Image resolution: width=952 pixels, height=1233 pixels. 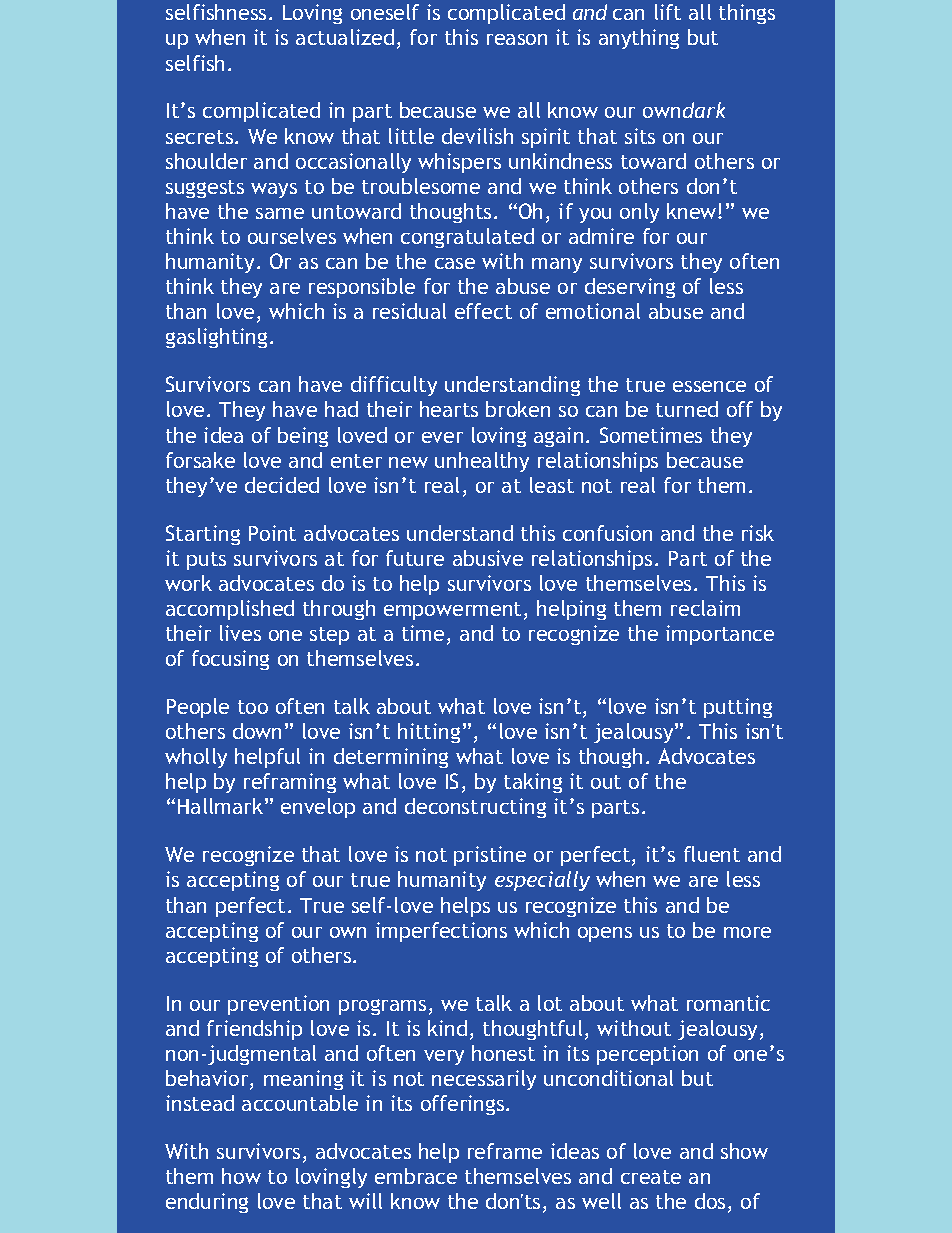 What do you see at coordinates (668, 12) in the page?
I see `lift` at bounding box center [668, 12].
